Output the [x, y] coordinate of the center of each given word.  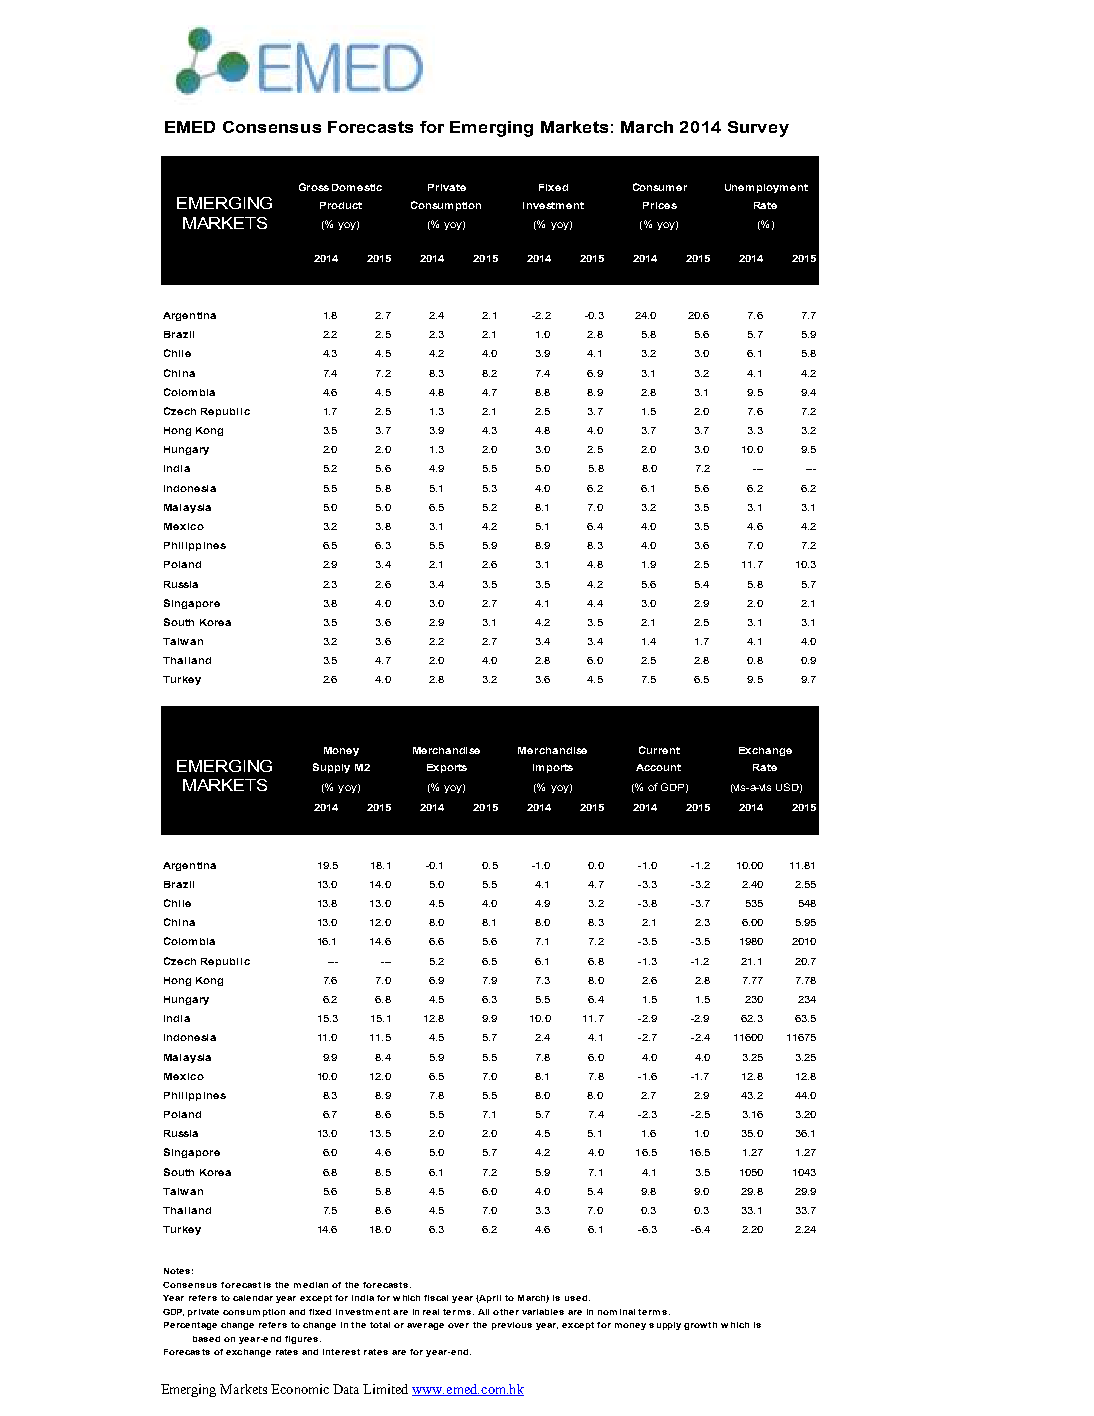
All [483, 1312]
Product [341, 205]
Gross [314, 187]
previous [512, 1326]
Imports [553, 768]
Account [658, 767]
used [577, 1298]
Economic [300, 1389]
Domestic [357, 187]
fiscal [436, 1298]
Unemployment [766, 188]
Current [659, 750]
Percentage [190, 1326]
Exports [447, 768]
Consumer [660, 187]
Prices [660, 205]
